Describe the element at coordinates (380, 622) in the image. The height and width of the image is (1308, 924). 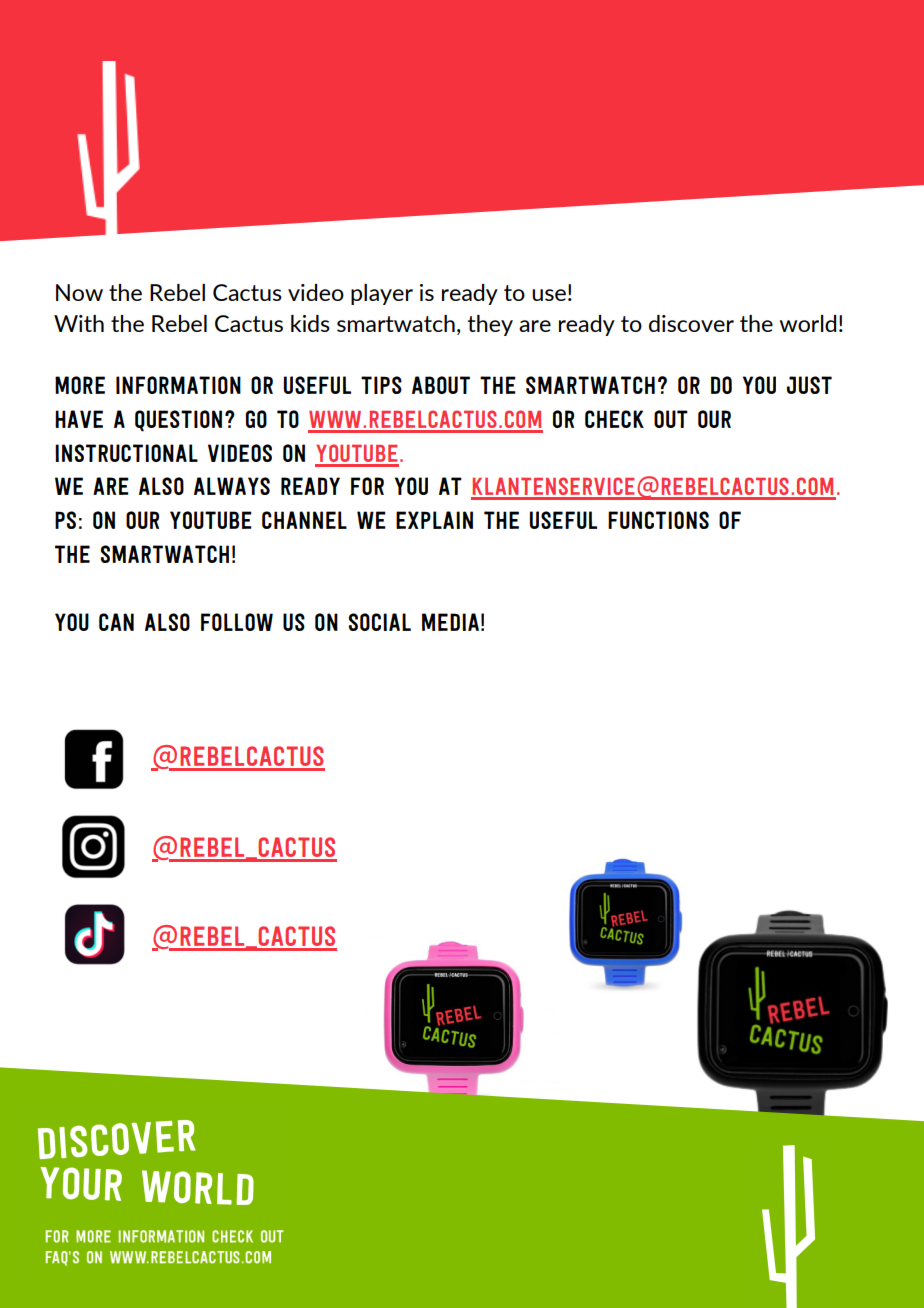
I see `social` at that location.
